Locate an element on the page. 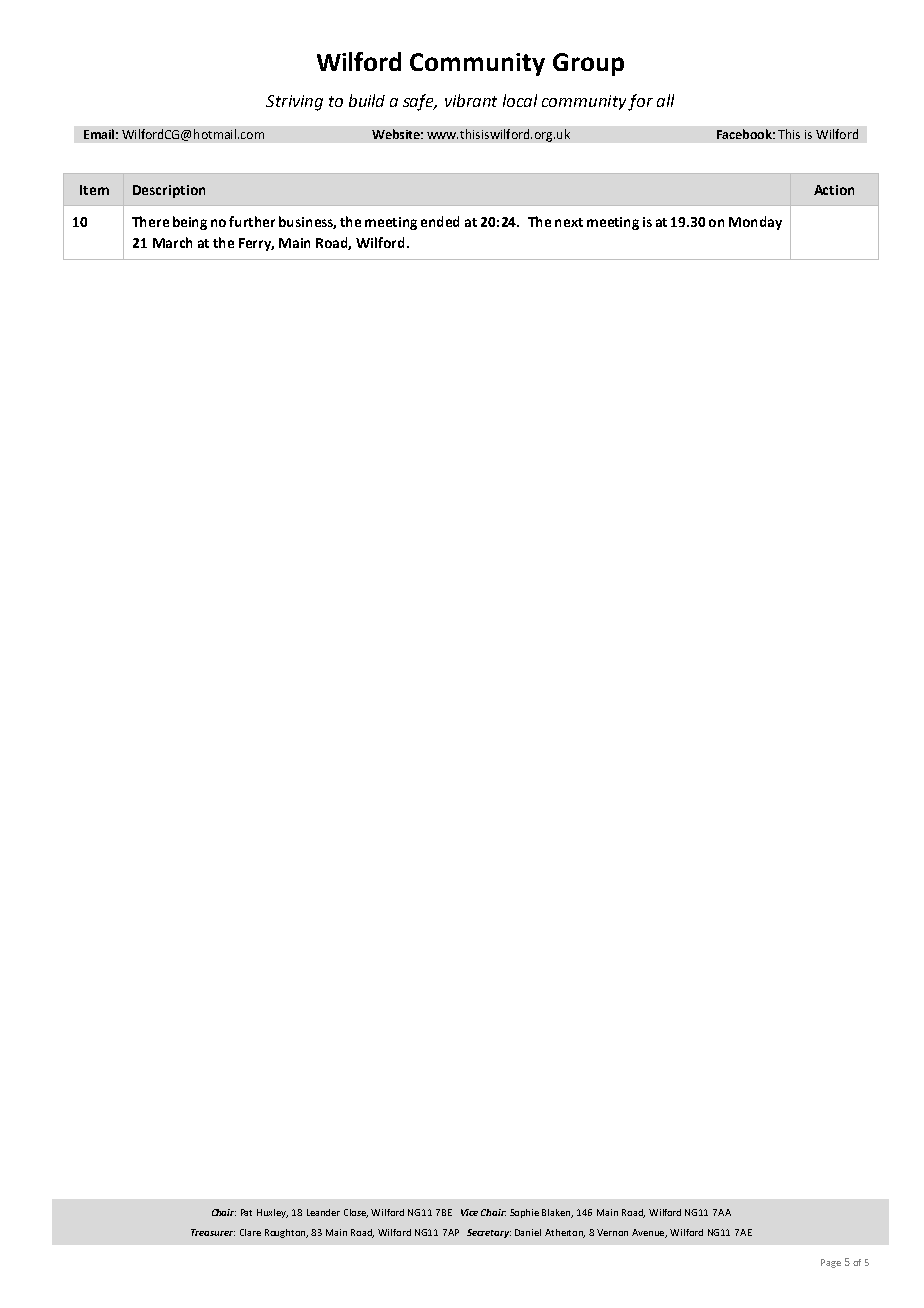 This document has width=924, height=1308. ended is located at coordinates (440, 221).
